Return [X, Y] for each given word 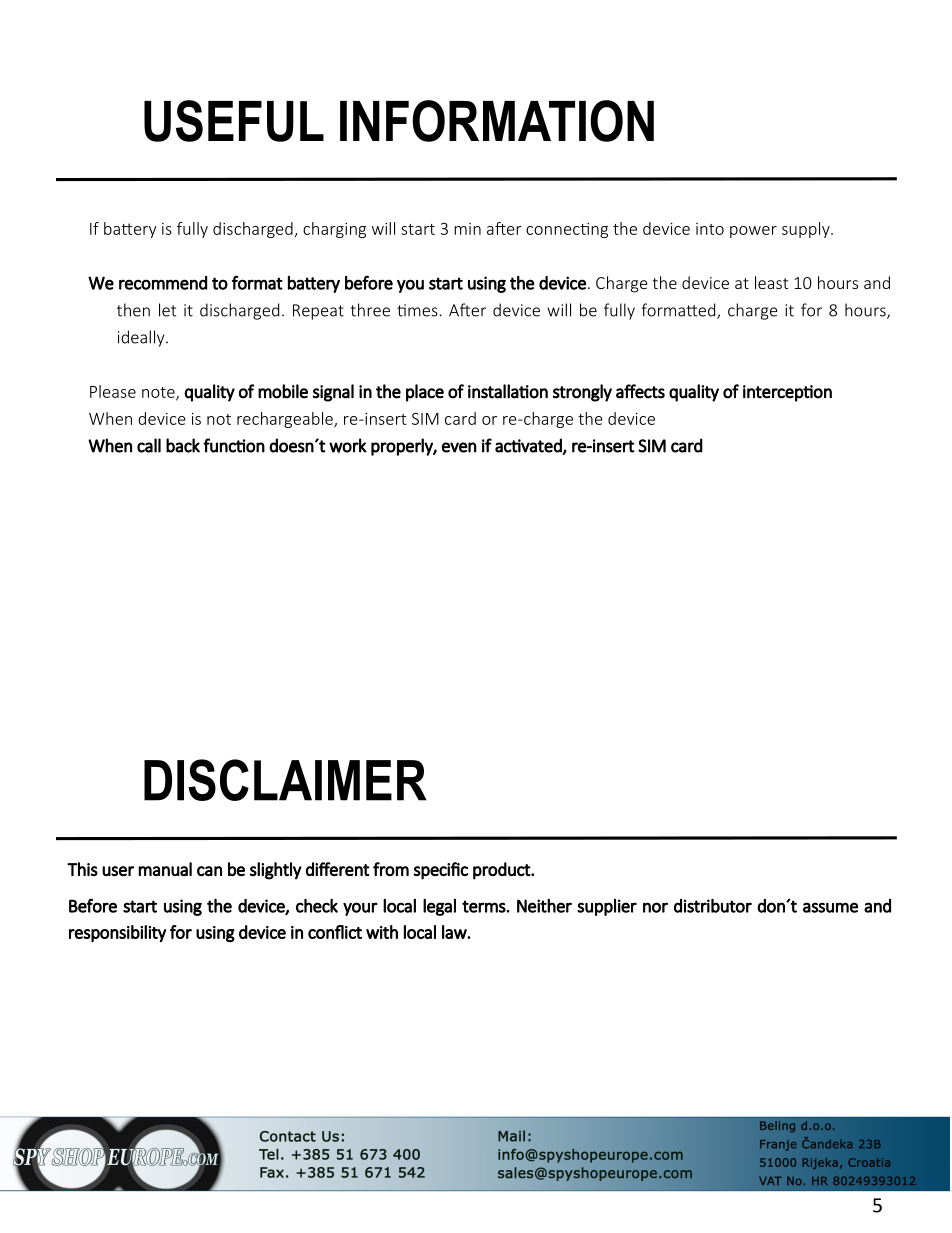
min [467, 229]
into [710, 229]
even [459, 447]
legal [439, 907]
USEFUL [234, 121]
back [183, 445]
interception [787, 393]
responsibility [117, 933]
